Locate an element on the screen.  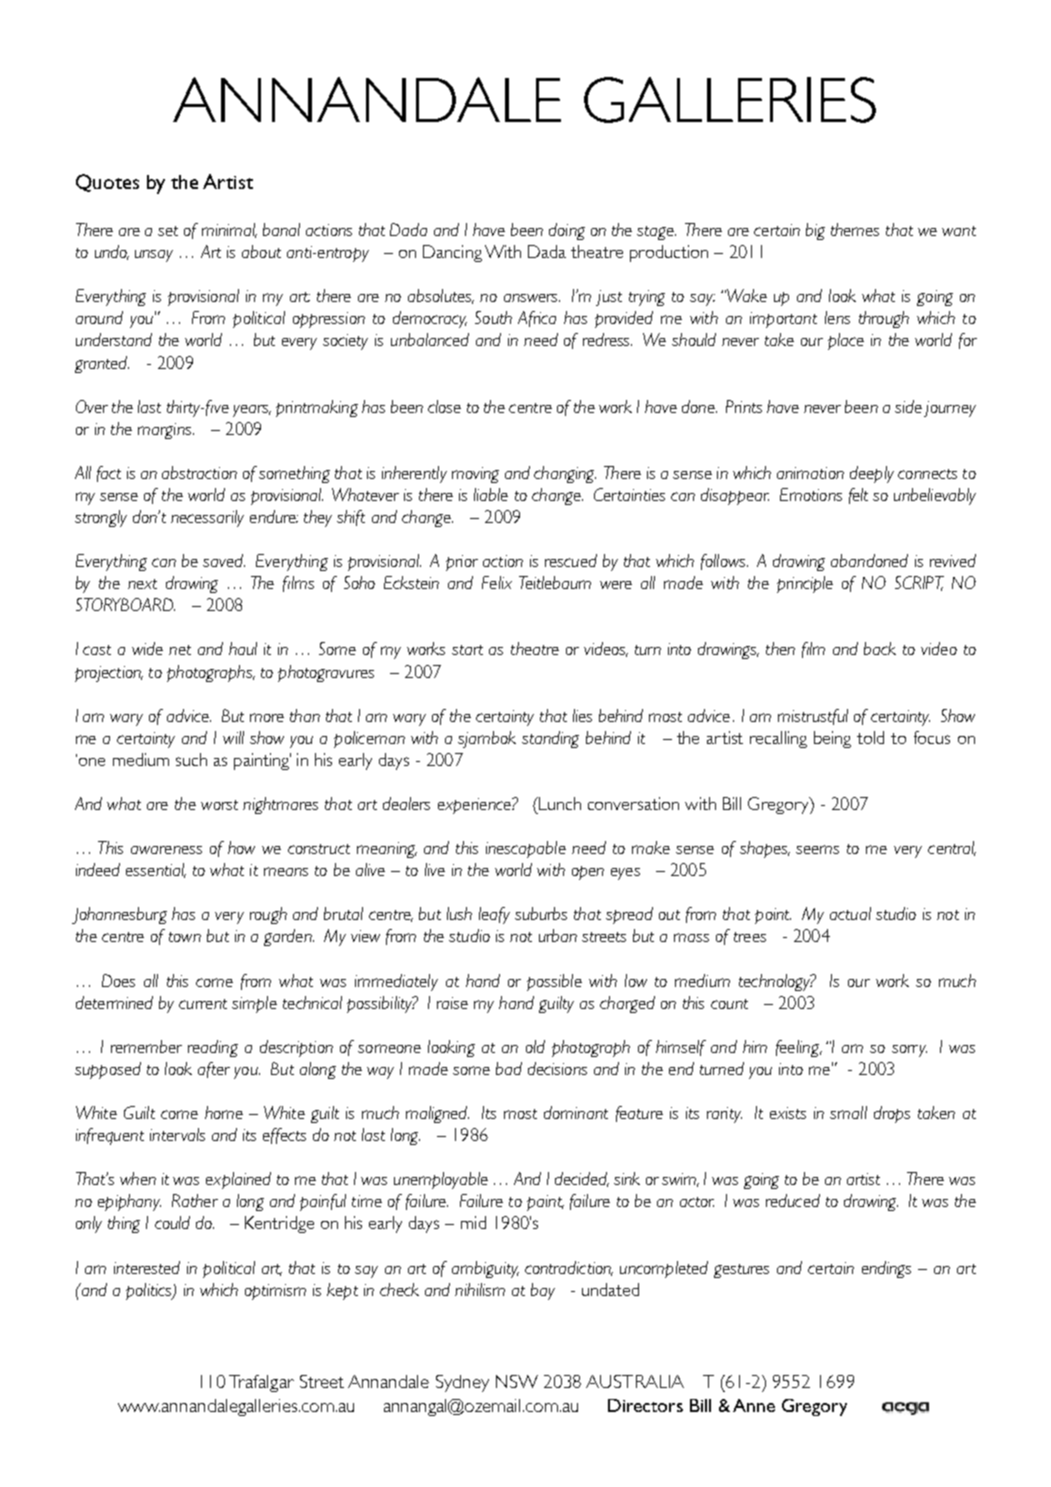
next is located at coordinates (142, 584).
